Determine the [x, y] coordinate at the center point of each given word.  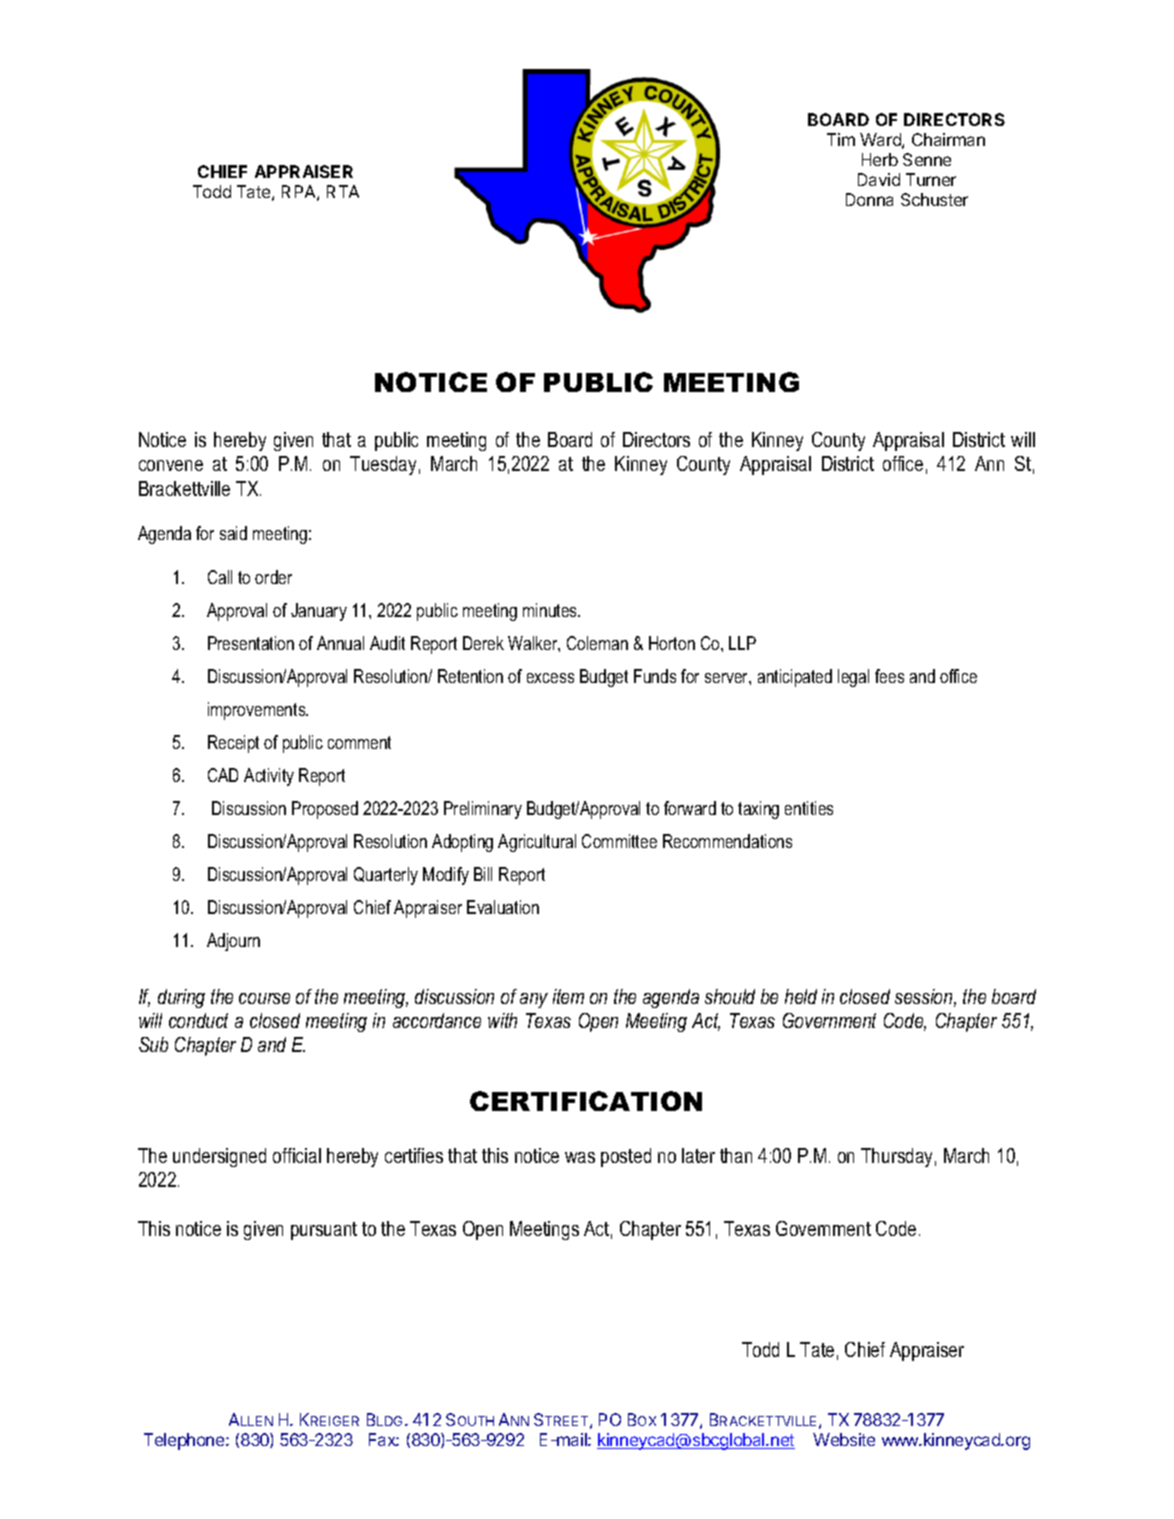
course [264, 998]
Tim [841, 139]
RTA [343, 191]
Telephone [185, 1441]
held [801, 996]
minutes [551, 610]
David [879, 179]
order [273, 577]
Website [844, 1439]
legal [853, 678]
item [568, 996]
